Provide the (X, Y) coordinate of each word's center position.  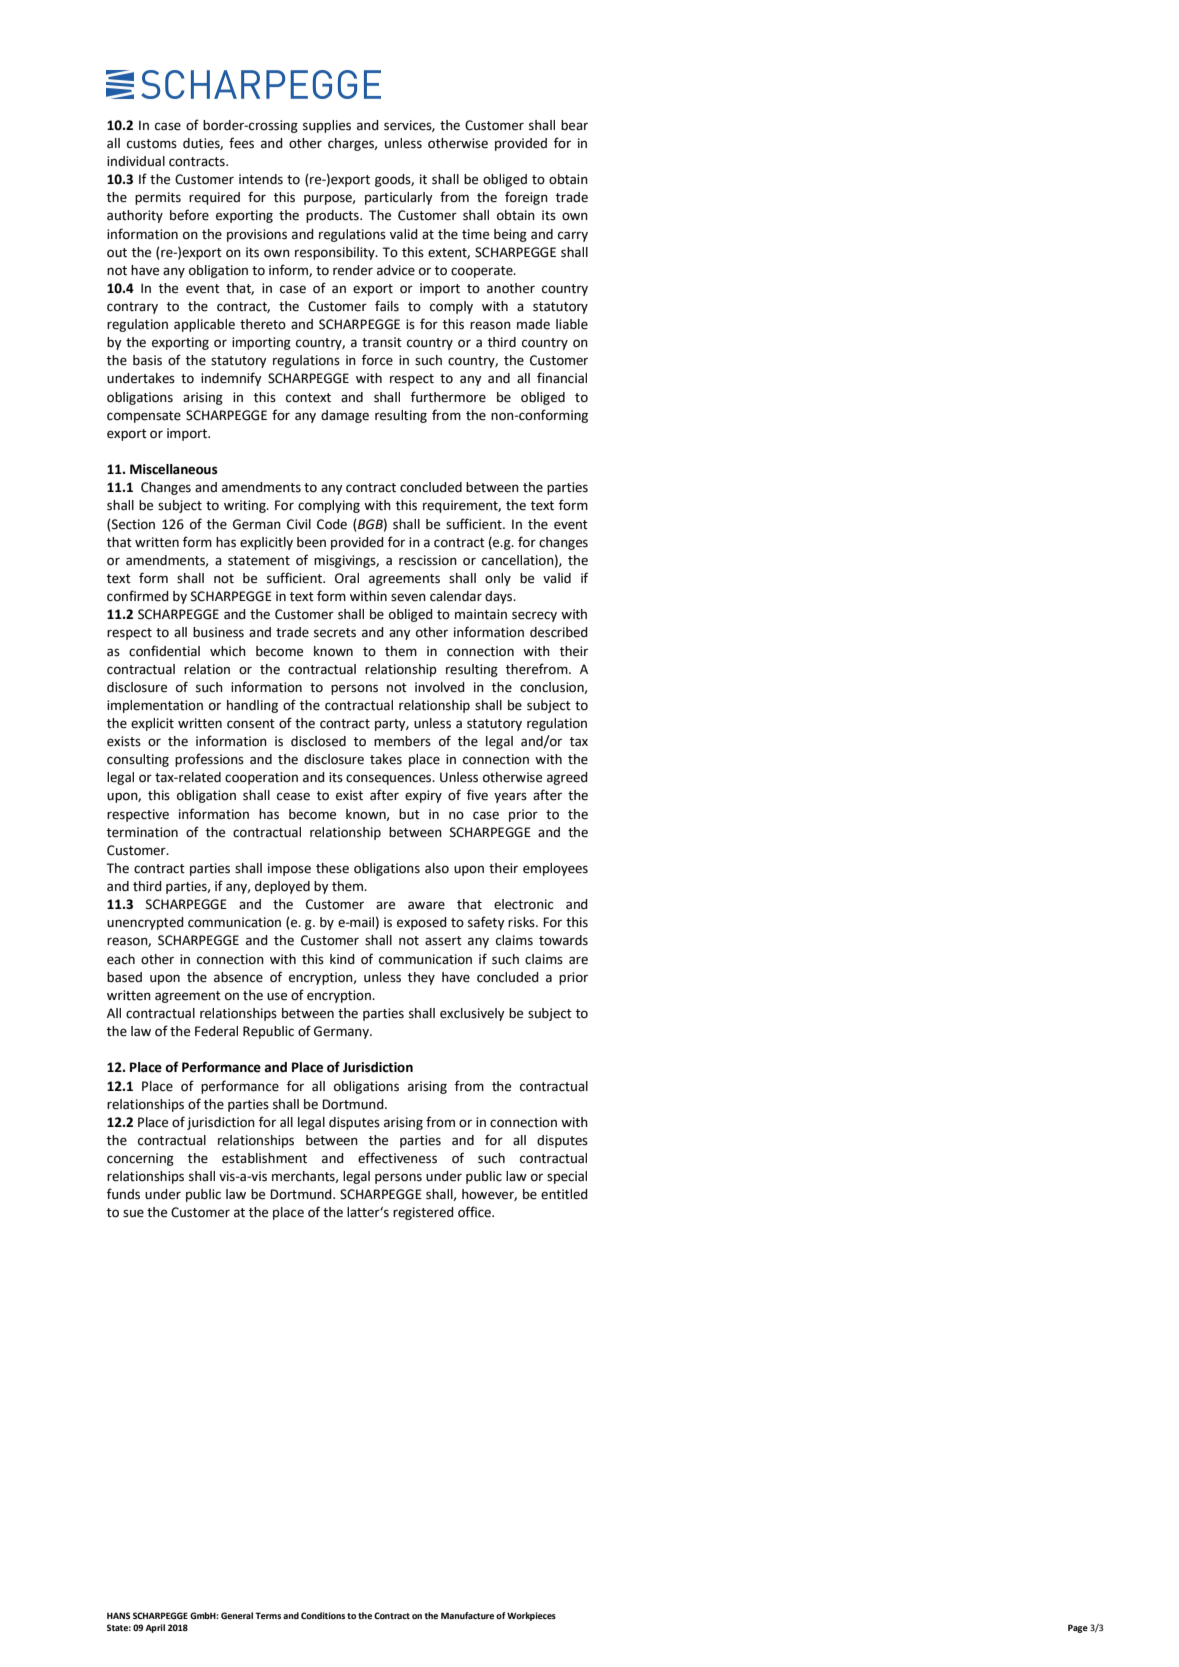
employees (555, 869)
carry (573, 236)
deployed (282, 887)
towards (563, 940)
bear (574, 125)
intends (261, 179)
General (237, 1615)
